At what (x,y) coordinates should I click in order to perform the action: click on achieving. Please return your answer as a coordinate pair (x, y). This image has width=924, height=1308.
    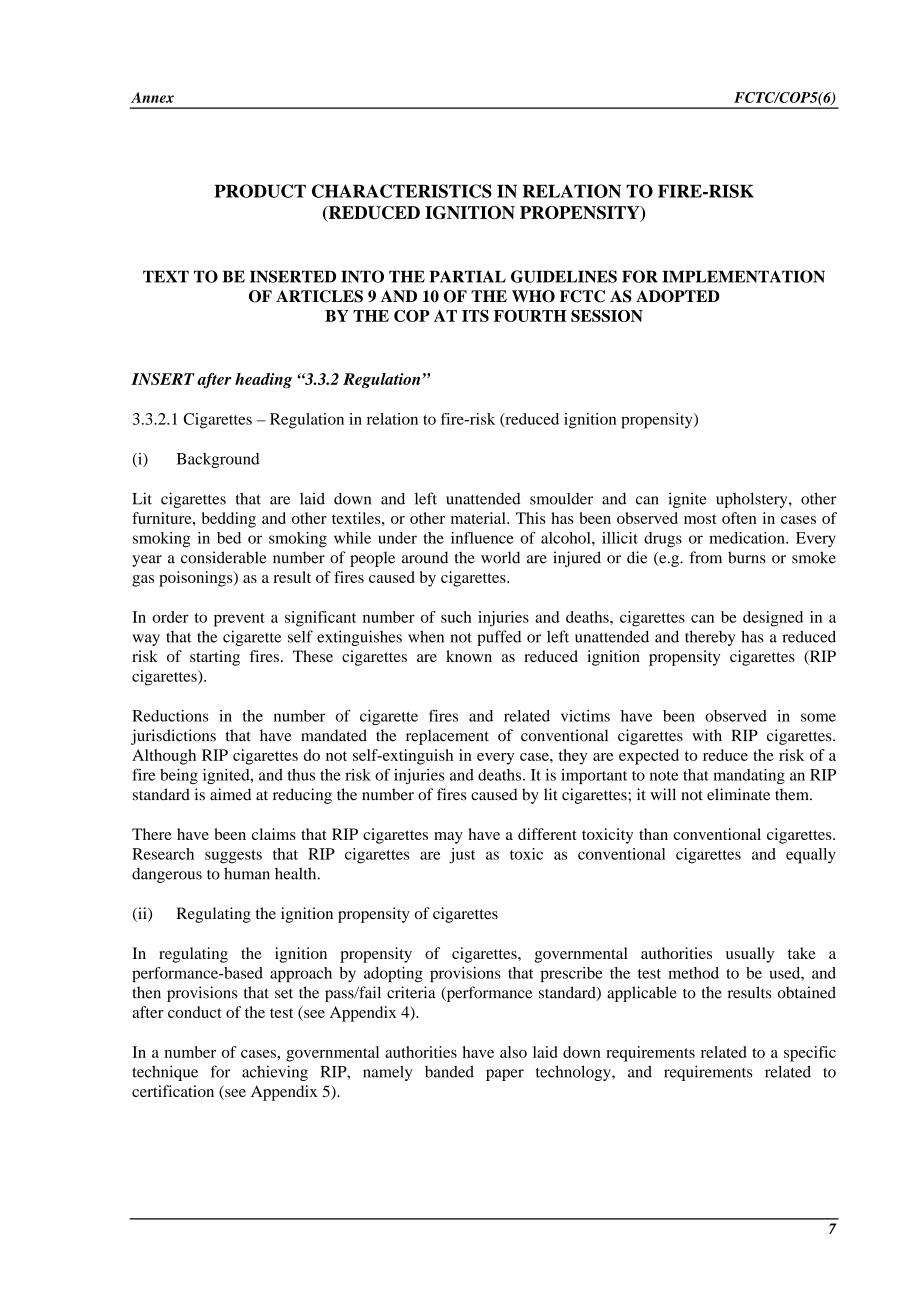
    Looking at the image, I should click on (275, 1073).
